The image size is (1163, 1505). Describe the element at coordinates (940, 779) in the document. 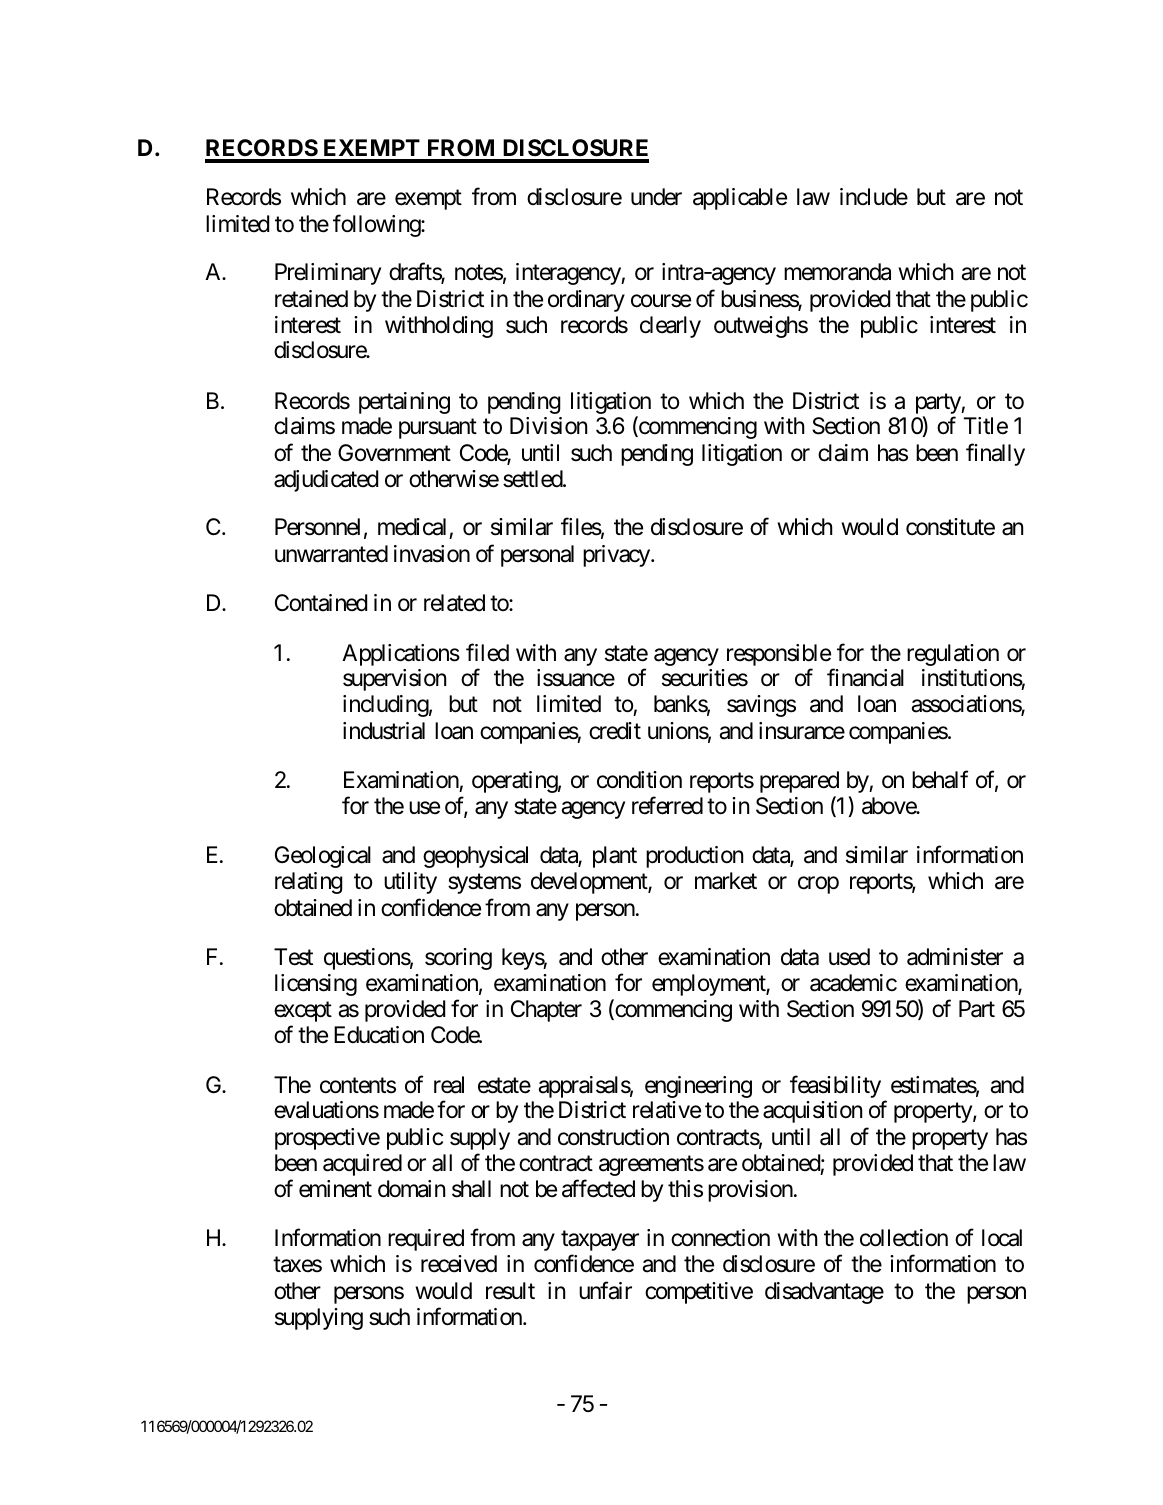

I see `behalf` at that location.
